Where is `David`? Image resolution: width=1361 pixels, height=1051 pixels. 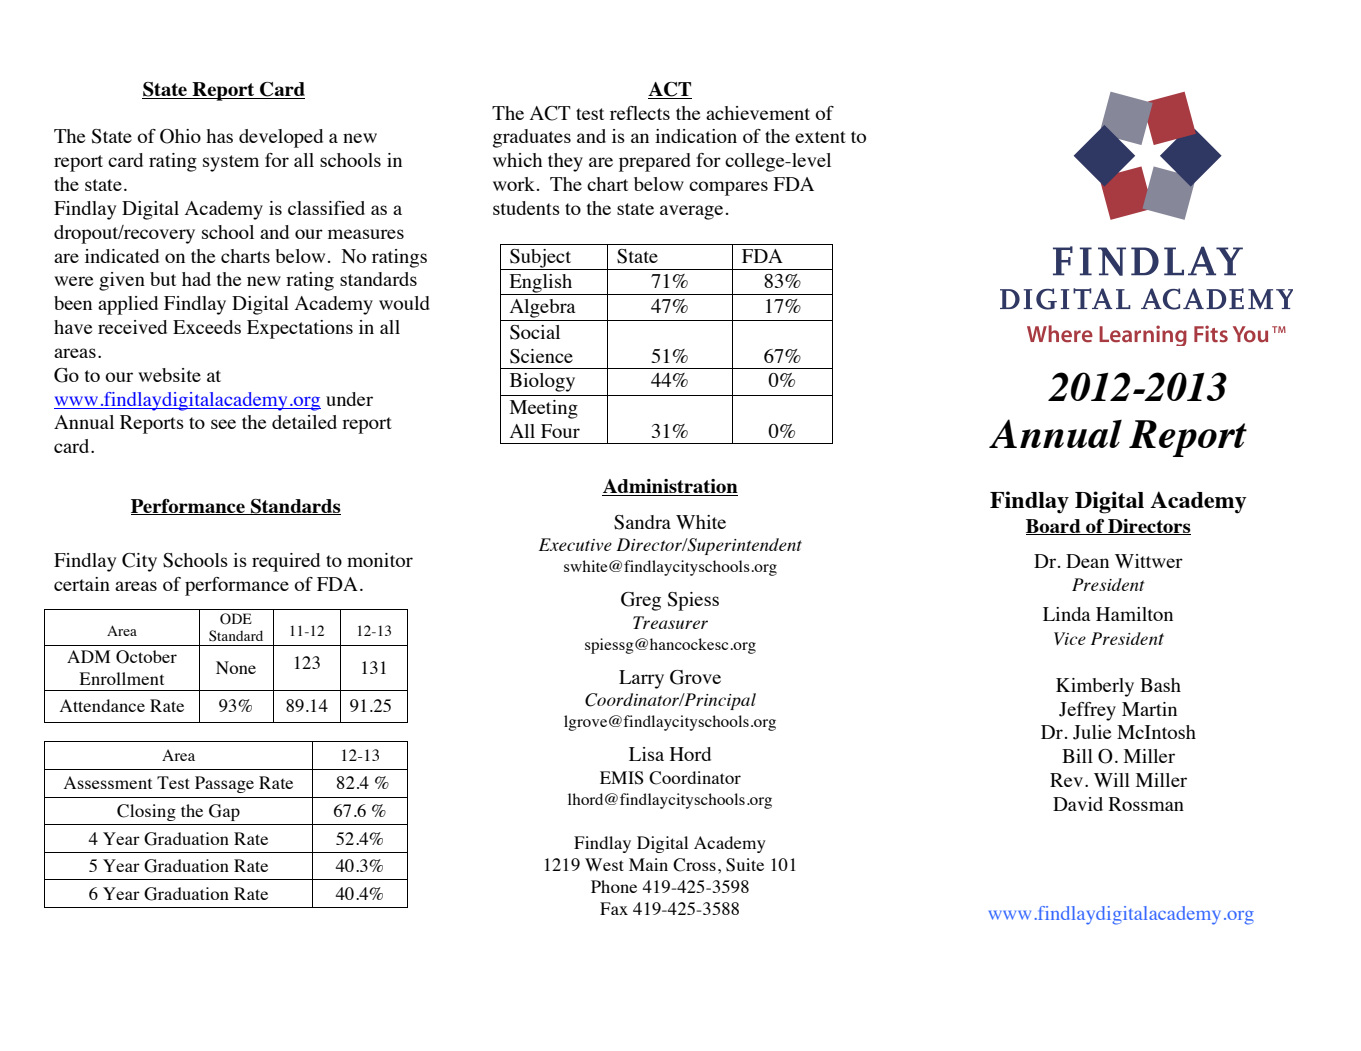
David is located at coordinates (1078, 804).
